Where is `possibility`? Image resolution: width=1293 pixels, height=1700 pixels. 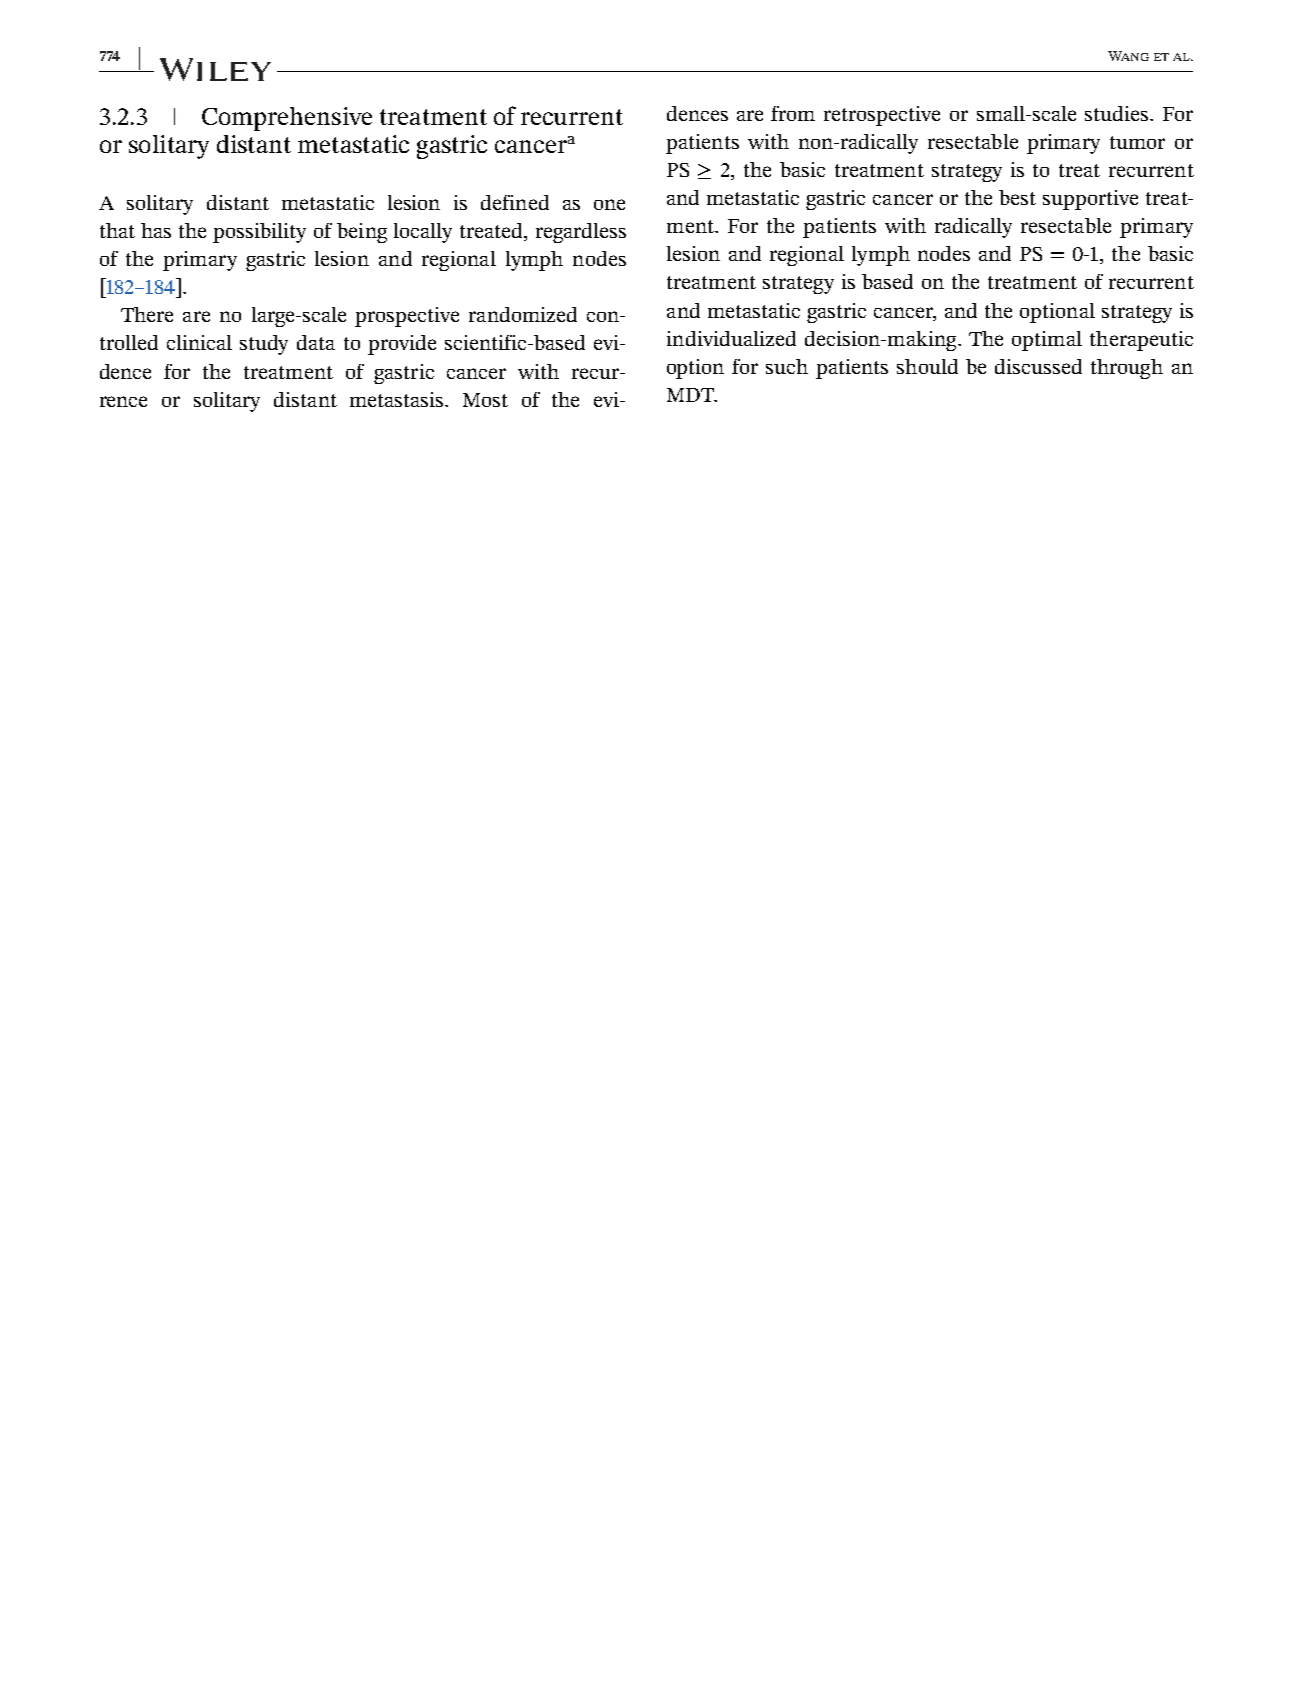 possibility is located at coordinates (259, 233).
